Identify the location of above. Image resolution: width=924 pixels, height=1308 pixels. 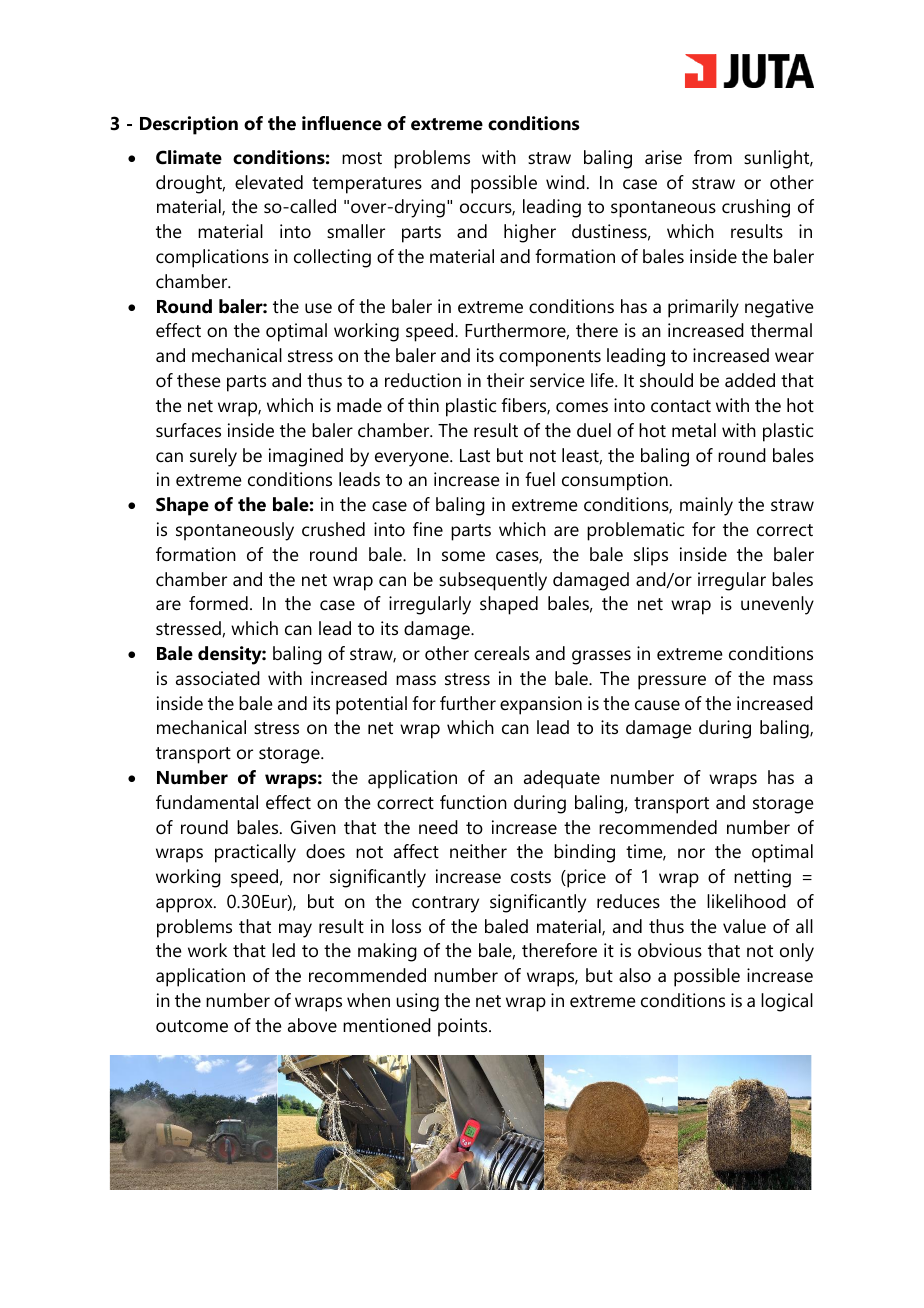
(312, 1025).
